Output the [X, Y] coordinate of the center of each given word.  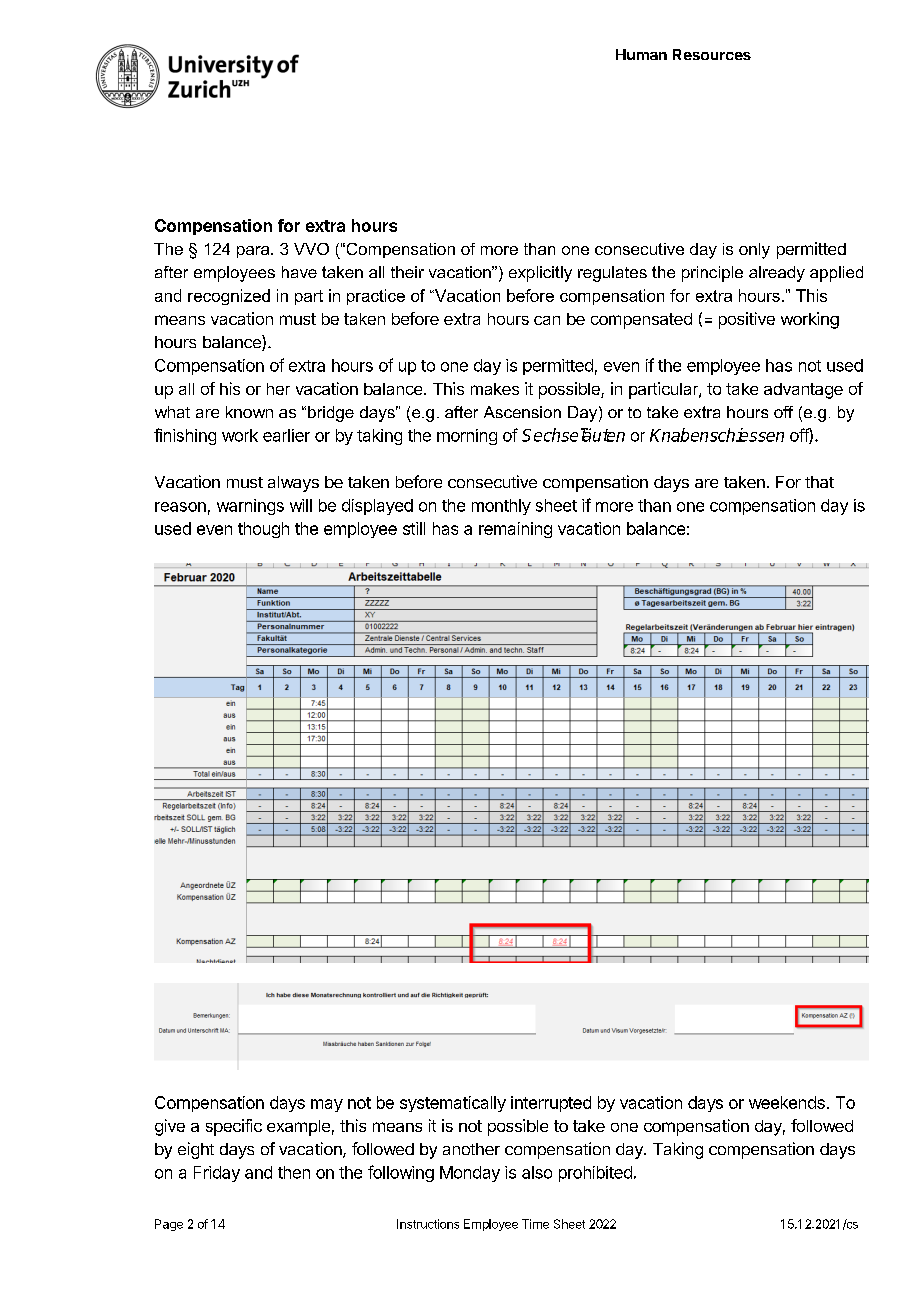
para [254, 252]
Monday [470, 1174]
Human [641, 54]
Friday [217, 1174]
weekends [787, 1102]
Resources [712, 54]
